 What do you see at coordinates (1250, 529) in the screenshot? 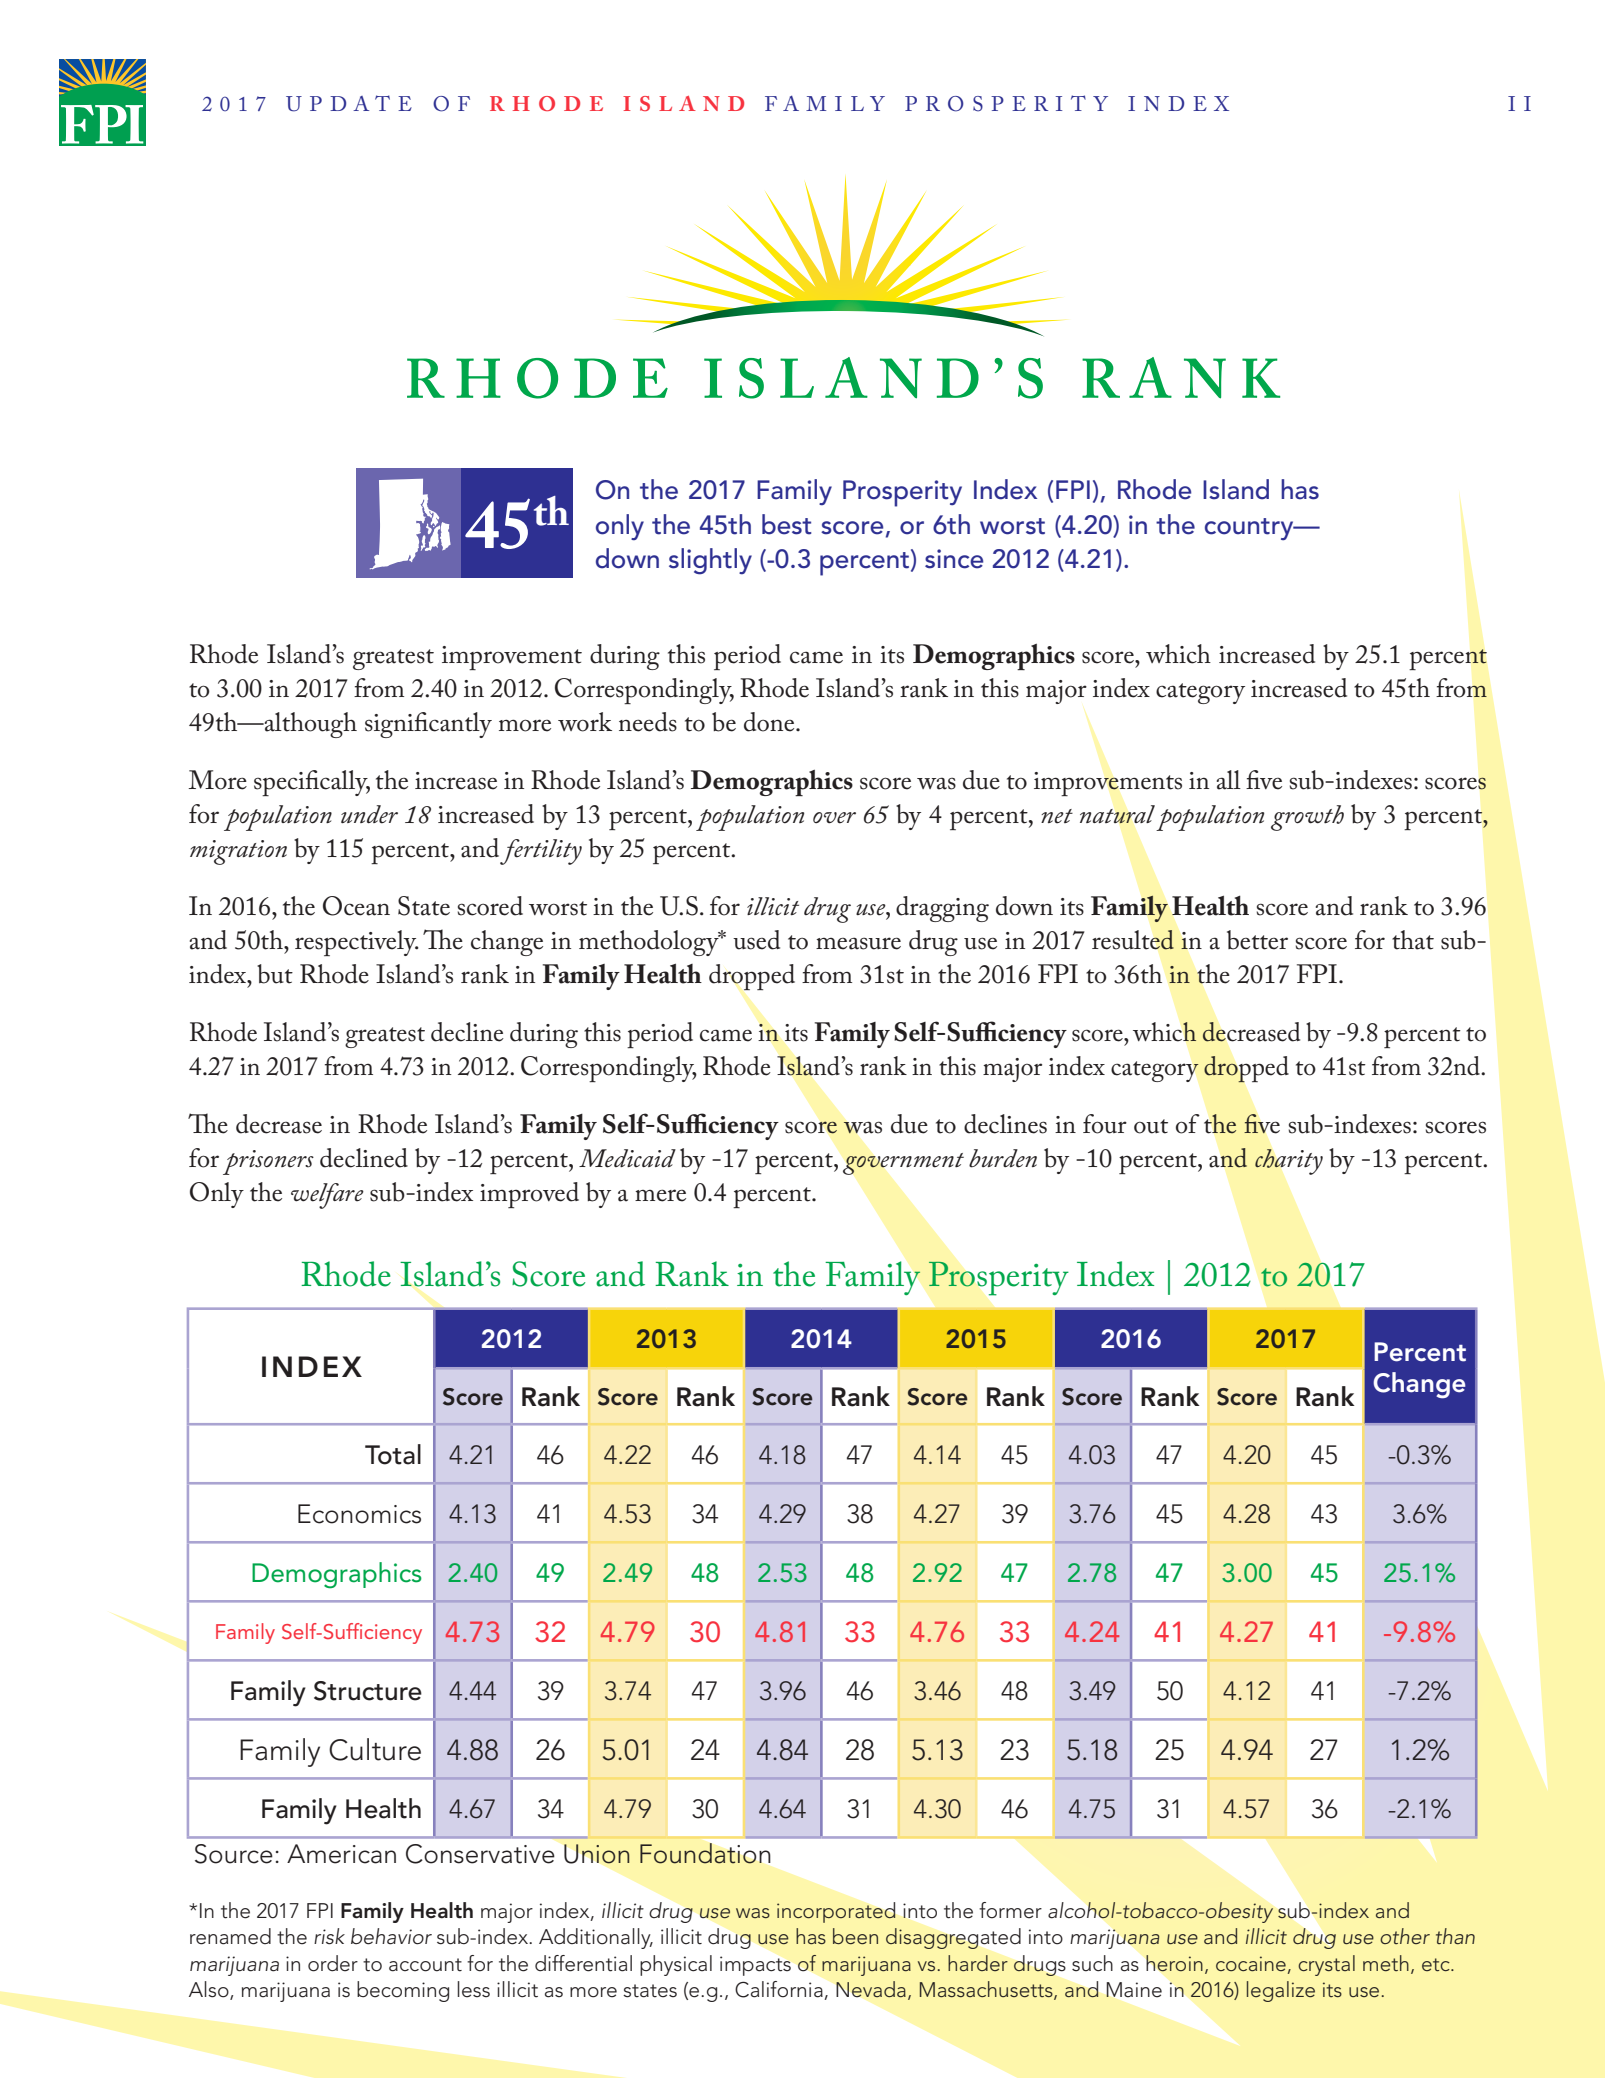
I see `country` at bounding box center [1250, 529].
